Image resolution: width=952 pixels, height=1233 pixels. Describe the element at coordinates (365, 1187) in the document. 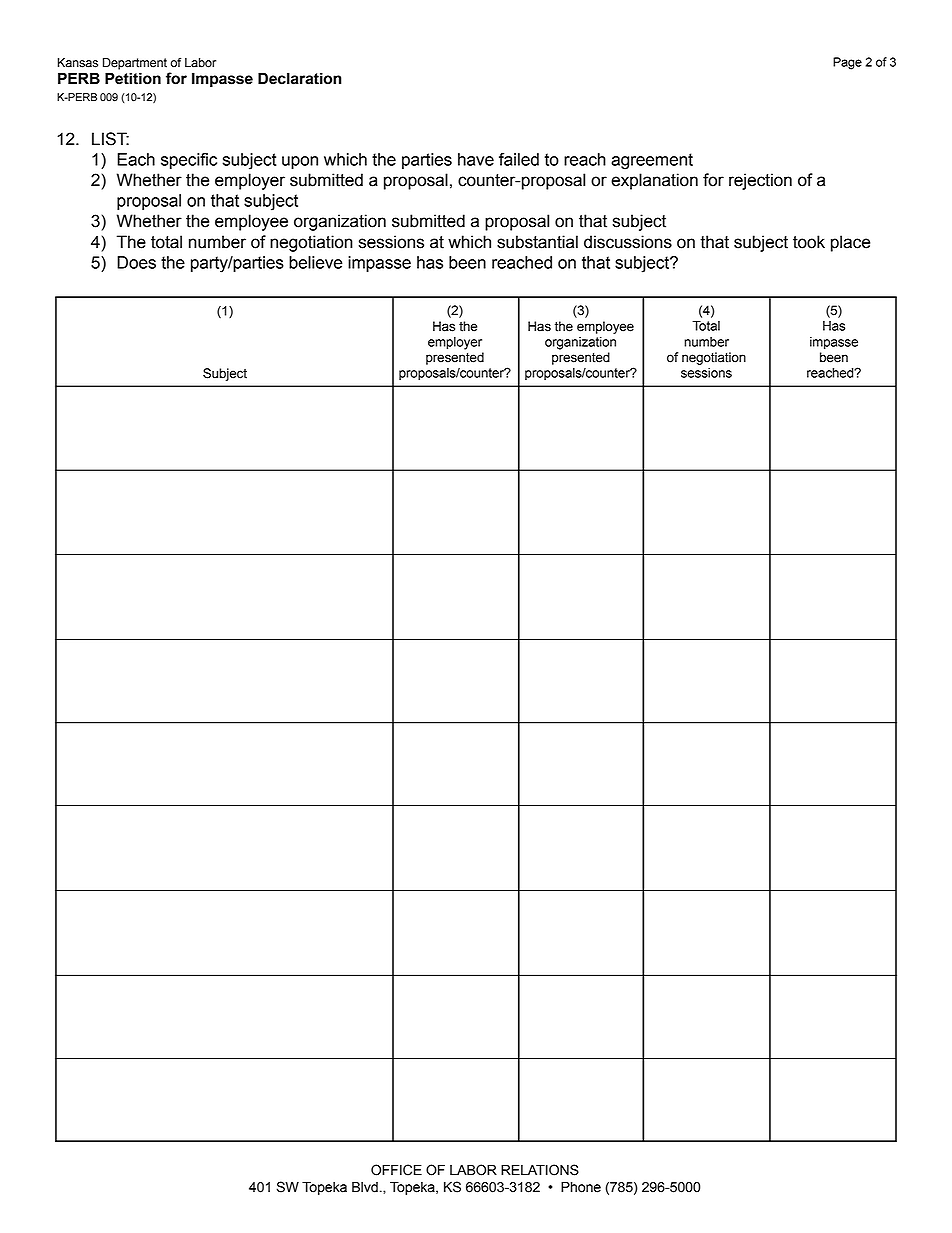

I see `Blvd` at that location.
